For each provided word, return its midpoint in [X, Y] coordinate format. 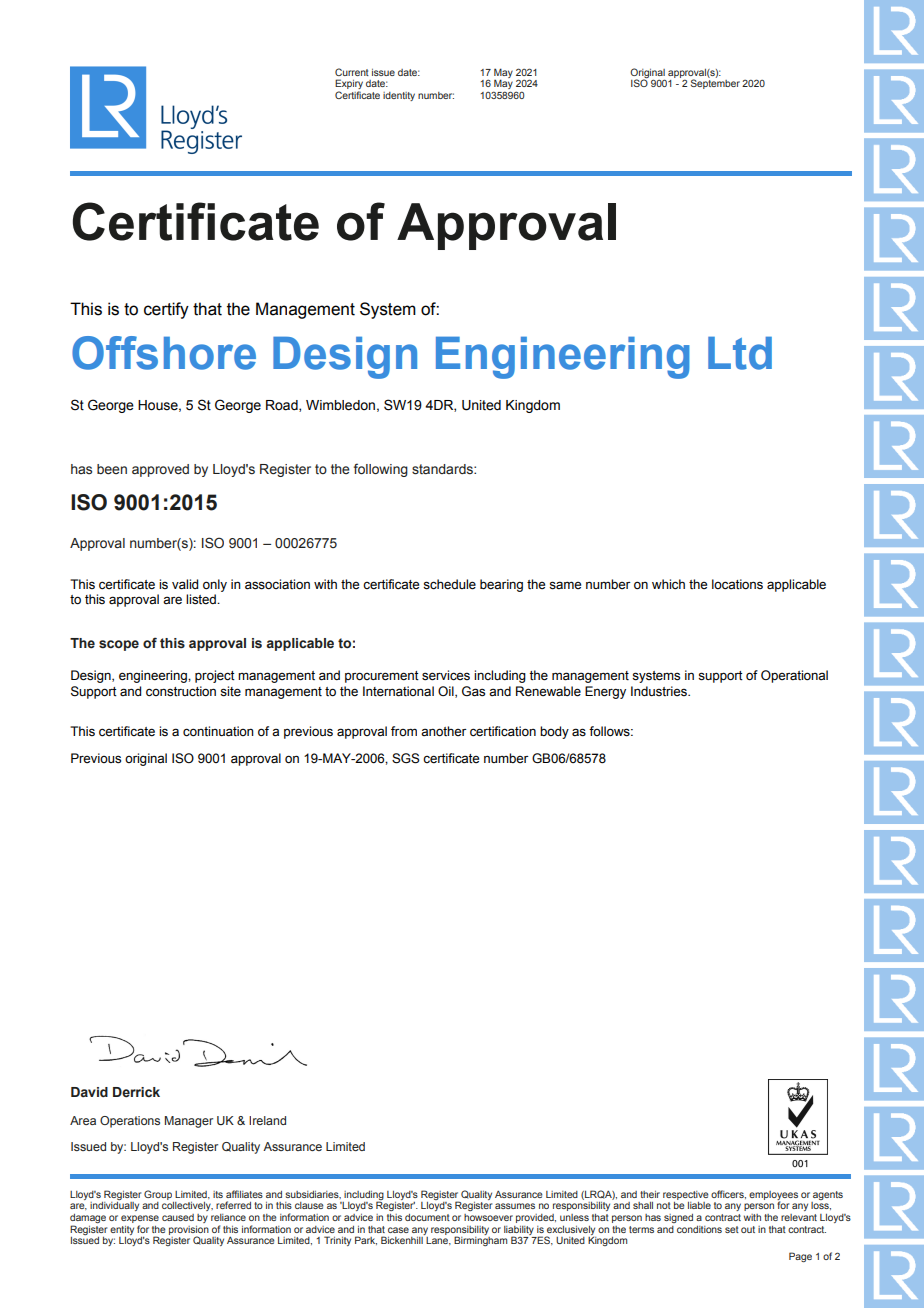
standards [443, 469]
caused [178, 1217]
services [446, 675]
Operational [794, 676]
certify [166, 310]
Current [352, 72]
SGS [406, 758]
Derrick [136, 1092]
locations [737, 584]
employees [773, 1196]
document [427, 1217]
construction [181, 691]
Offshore [164, 353]
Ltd [740, 353]
